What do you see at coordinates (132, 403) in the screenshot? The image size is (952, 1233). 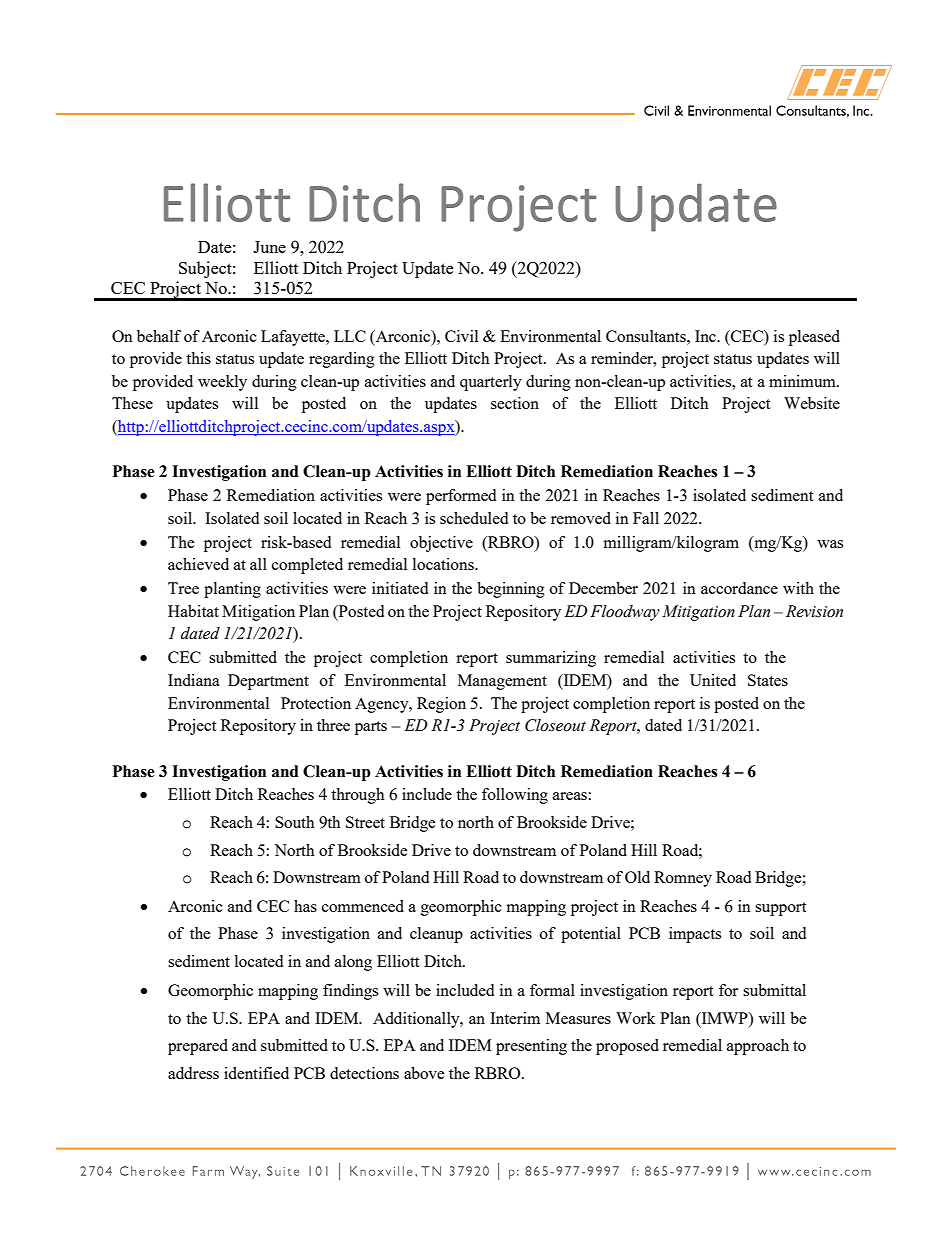 I see `These` at bounding box center [132, 403].
